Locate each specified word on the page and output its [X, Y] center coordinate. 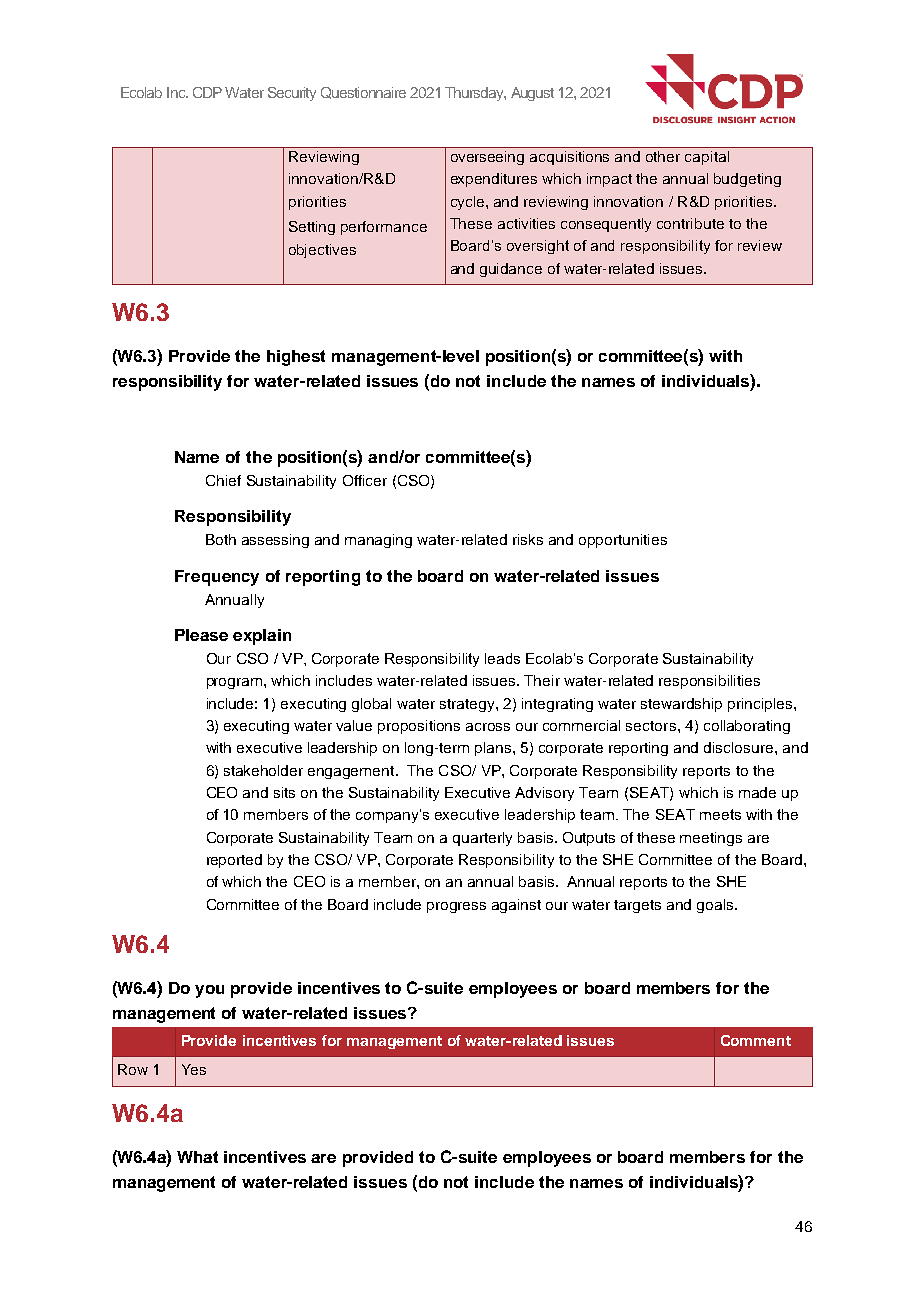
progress [456, 907]
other [663, 156]
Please [201, 635]
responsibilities [709, 682]
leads [502, 658]
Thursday [475, 94]
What [197, 1157]
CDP [207, 92]
